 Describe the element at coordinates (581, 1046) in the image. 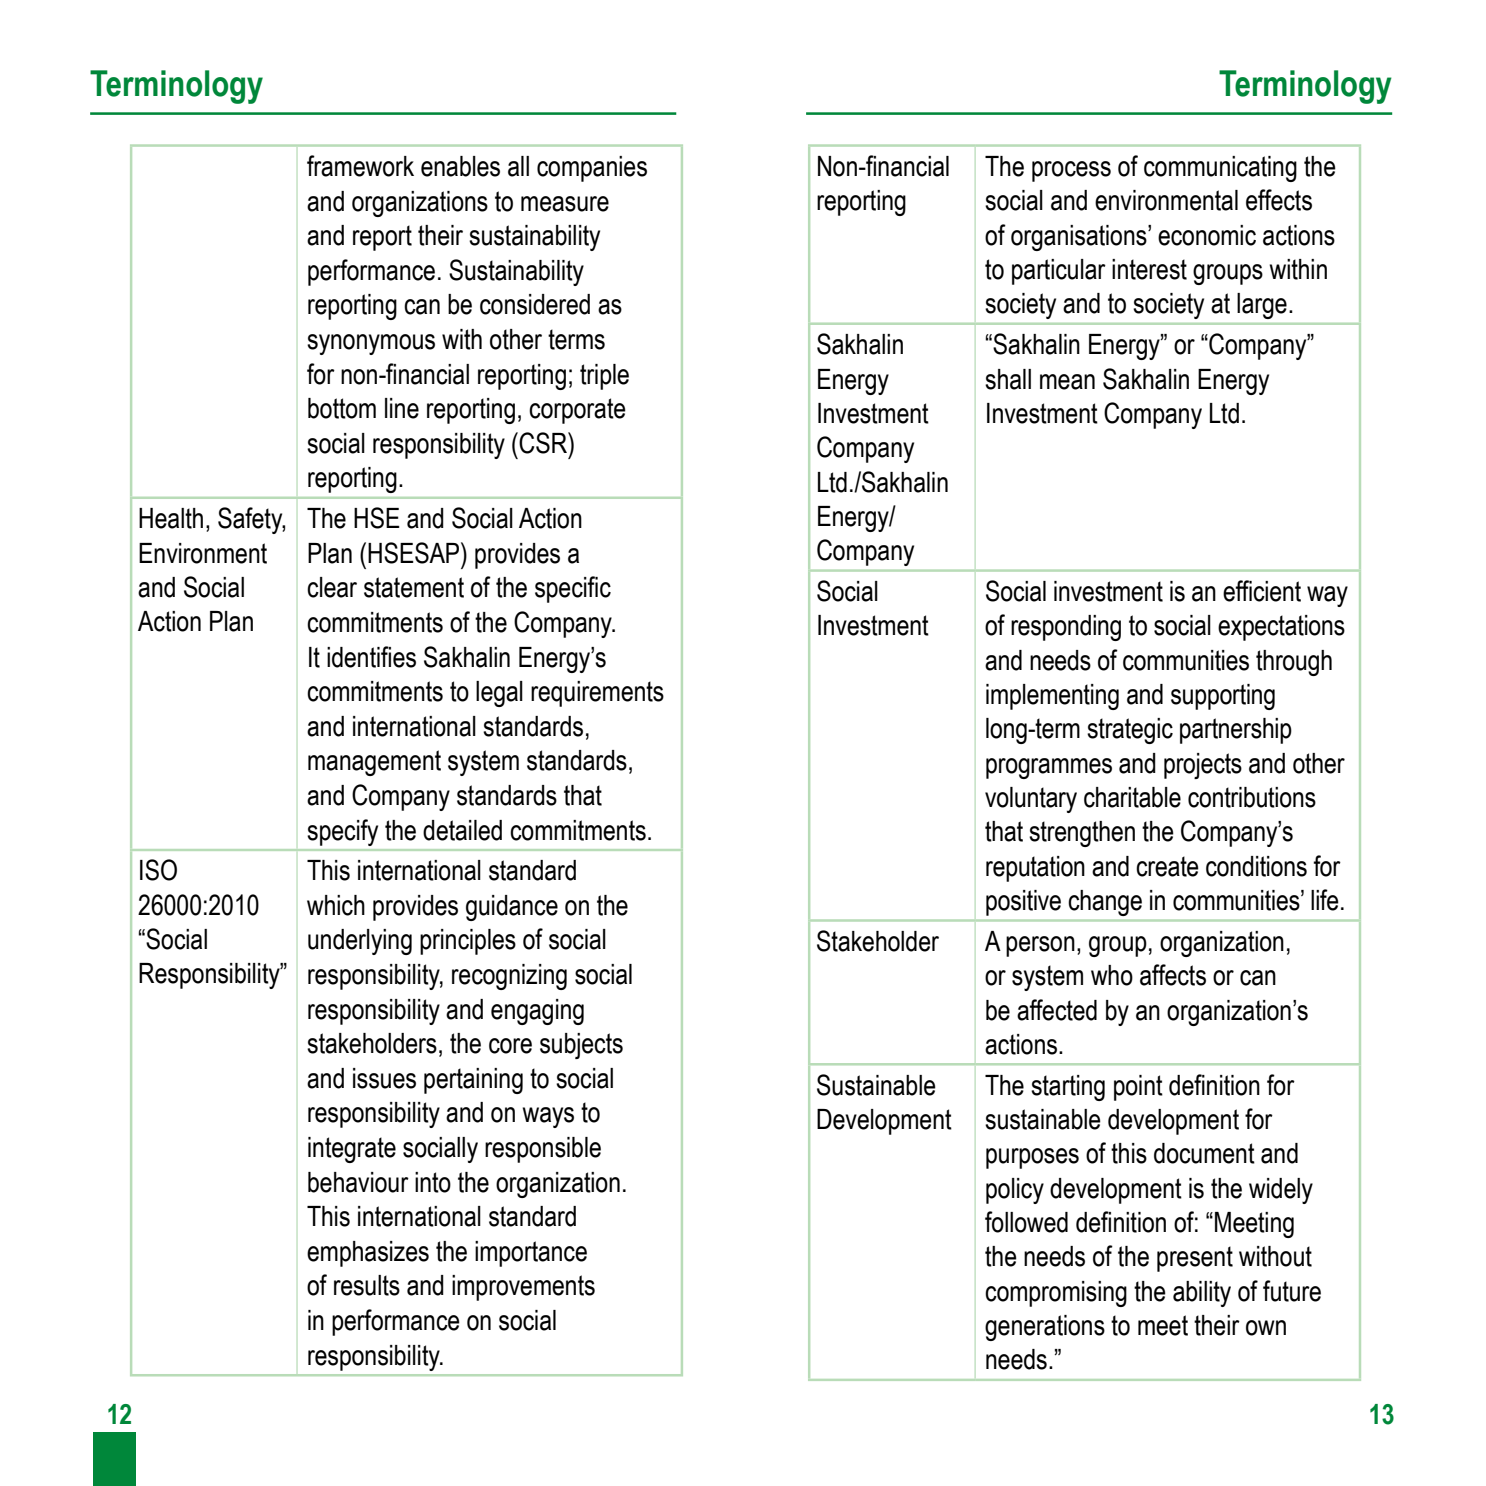

I see `subjects` at that location.
